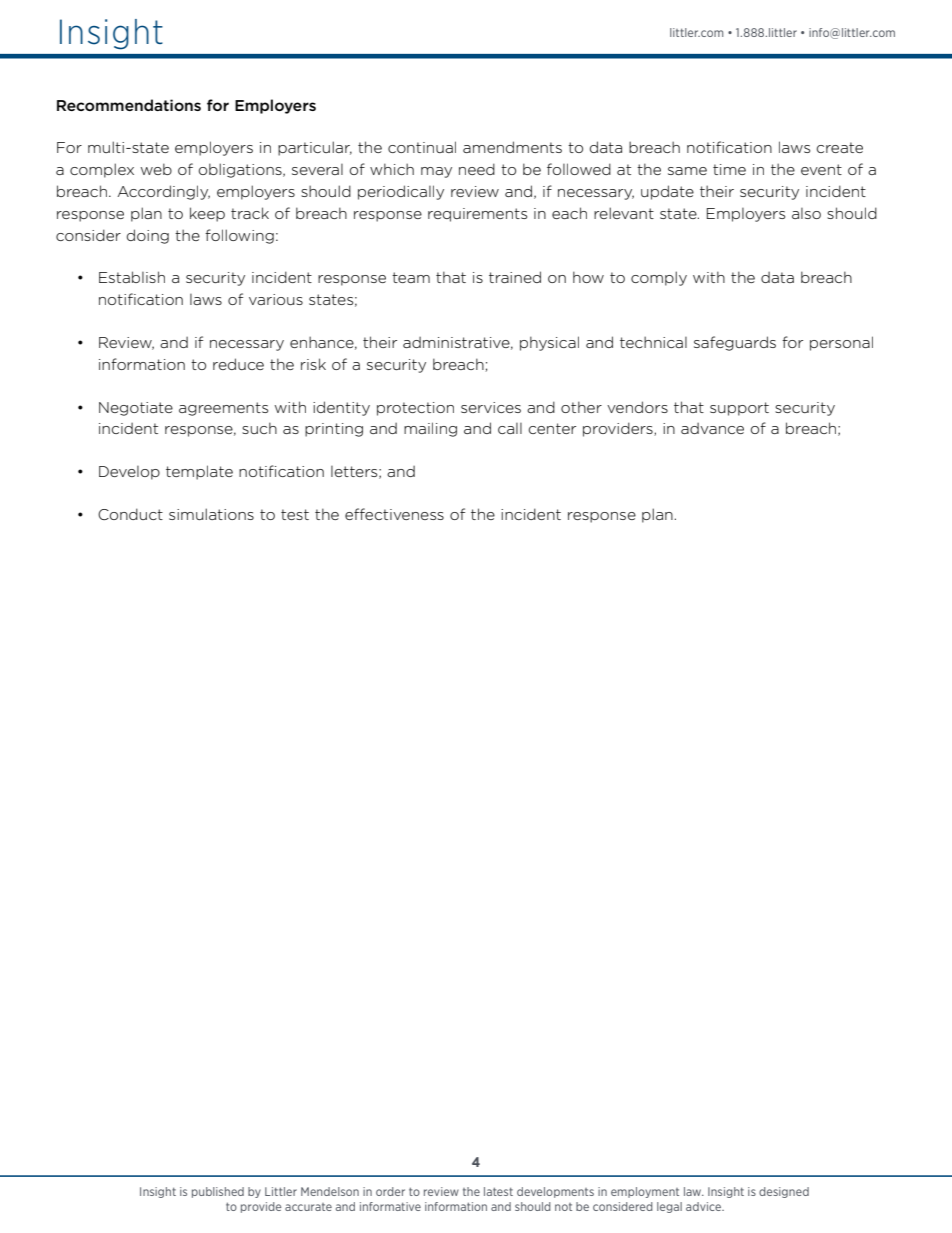 Image resolution: width=952 pixels, height=1233 pixels. What do you see at coordinates (211, 514) in the screenshot?
I see `simulations` at bounding box center [211, 514].
